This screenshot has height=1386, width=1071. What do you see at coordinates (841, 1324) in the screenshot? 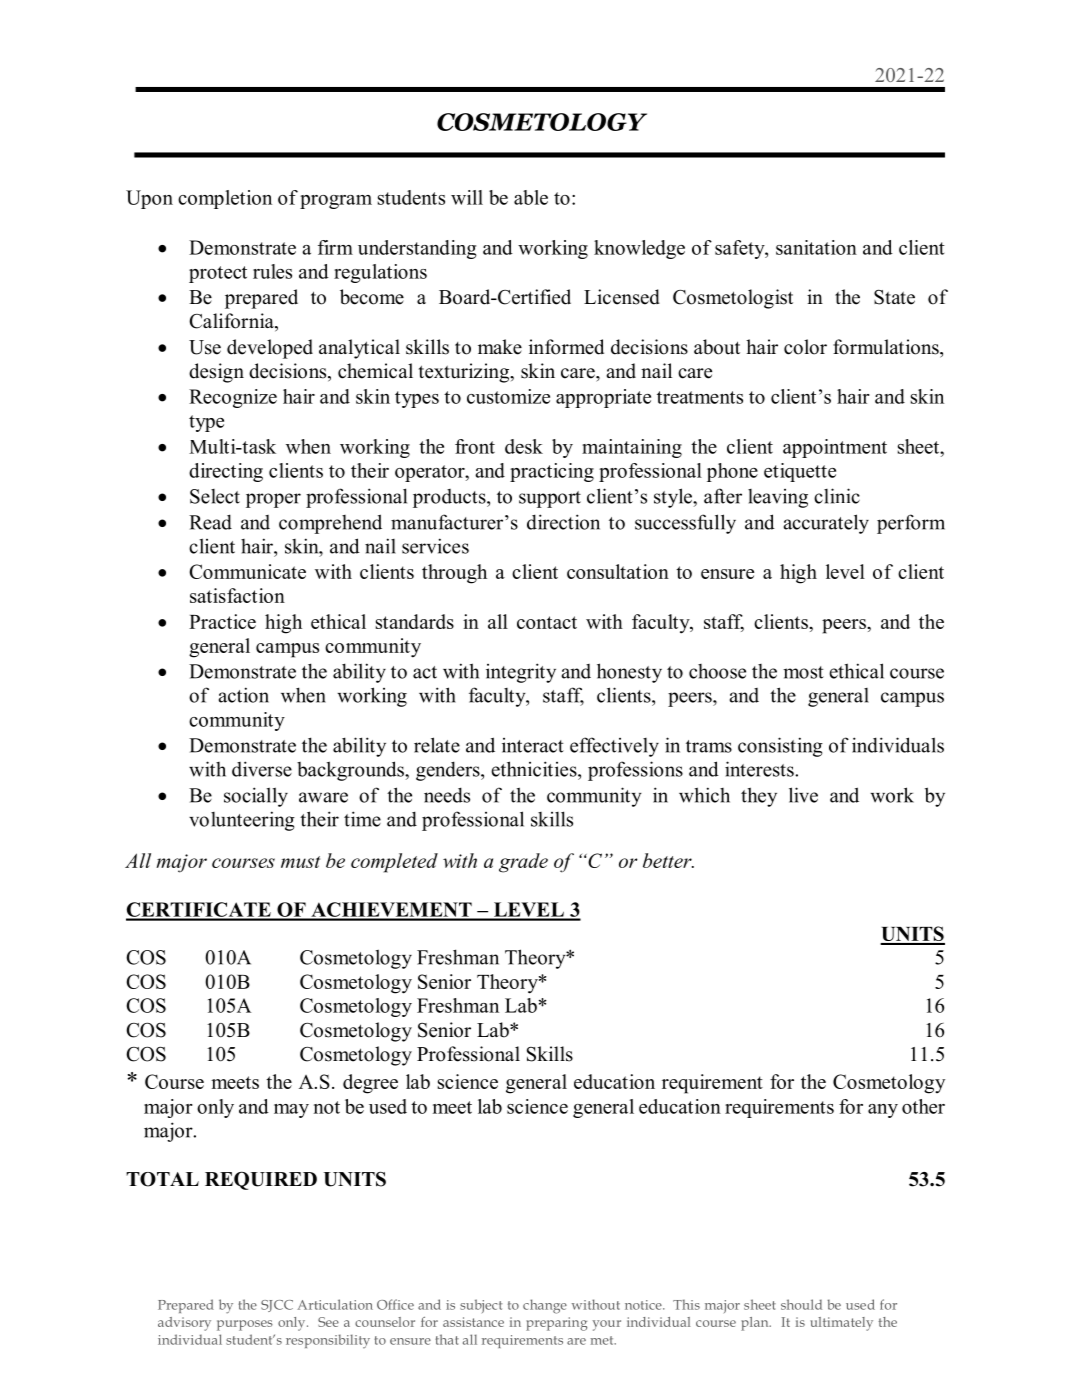
I see `ultimately` at bounding box center [841, 1324].
